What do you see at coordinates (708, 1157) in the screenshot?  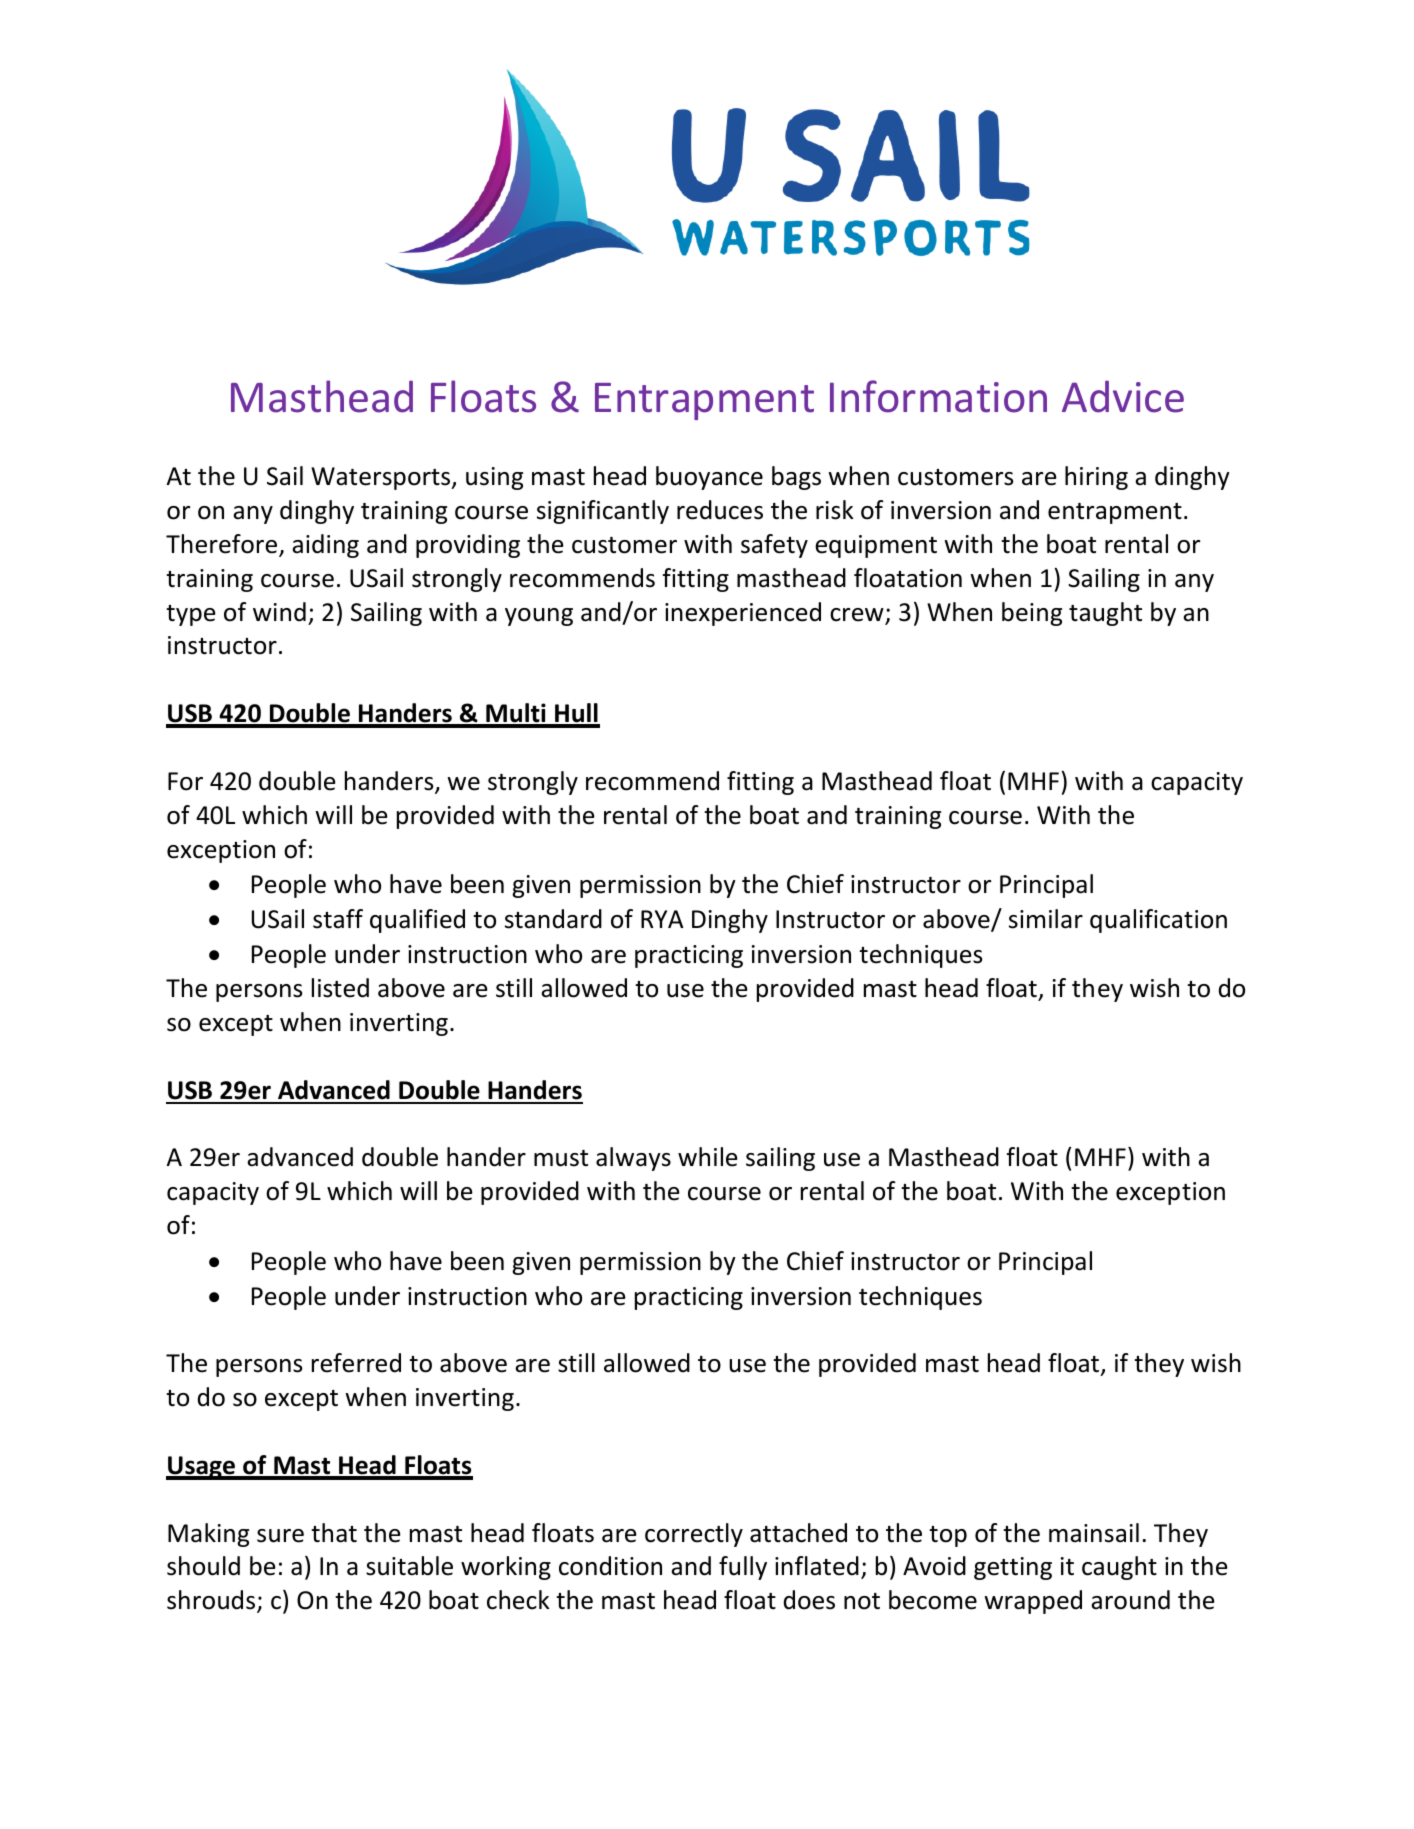 I see `while` at bounding box center [708, 1157].
